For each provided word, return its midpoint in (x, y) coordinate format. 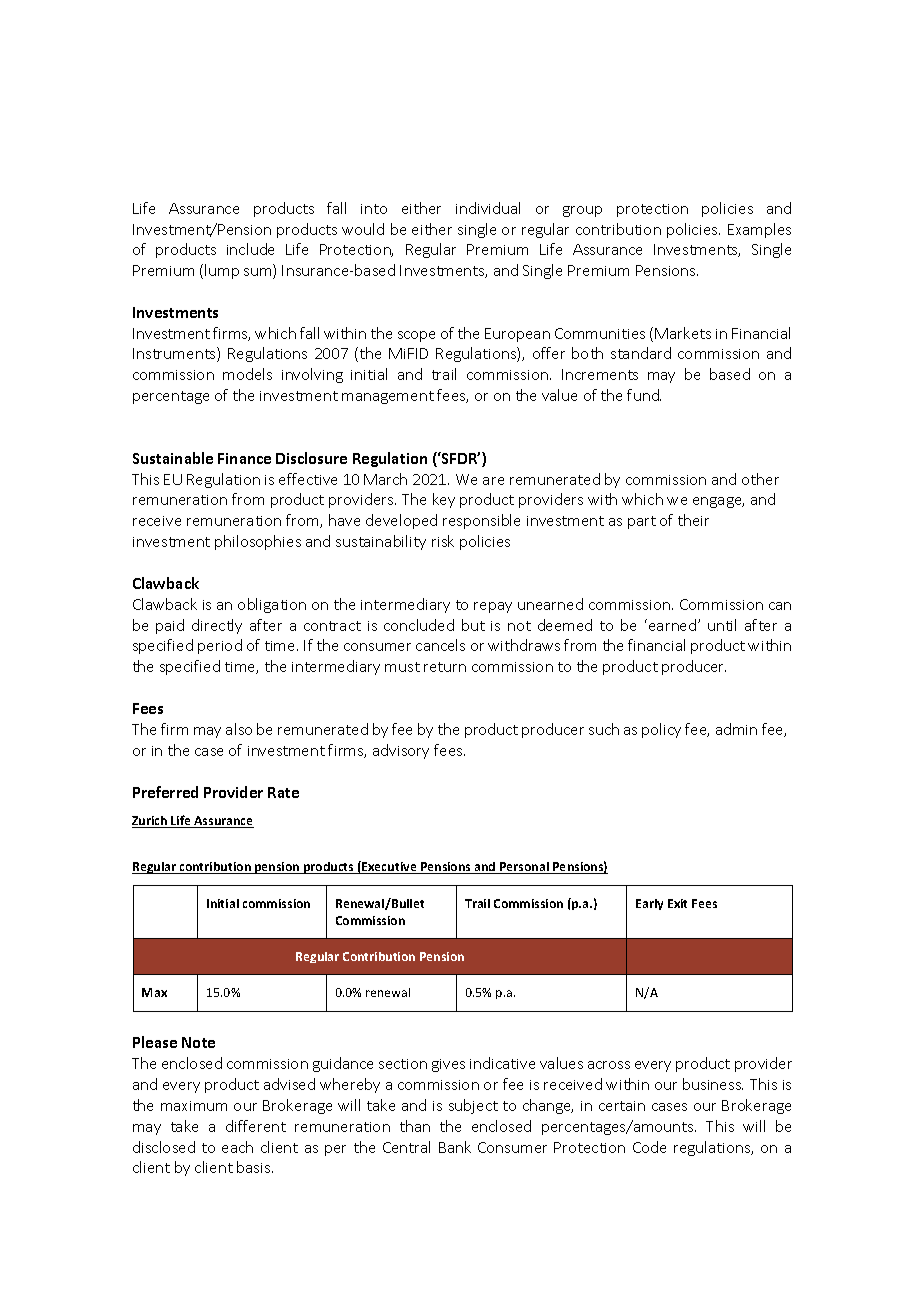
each (237, 1147)
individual (488, 208)
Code (649, 1147)
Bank (455, 1147)
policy (661, 730)
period (220, 646)
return (445, 667)
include (250, 249)
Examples (759, 230)
